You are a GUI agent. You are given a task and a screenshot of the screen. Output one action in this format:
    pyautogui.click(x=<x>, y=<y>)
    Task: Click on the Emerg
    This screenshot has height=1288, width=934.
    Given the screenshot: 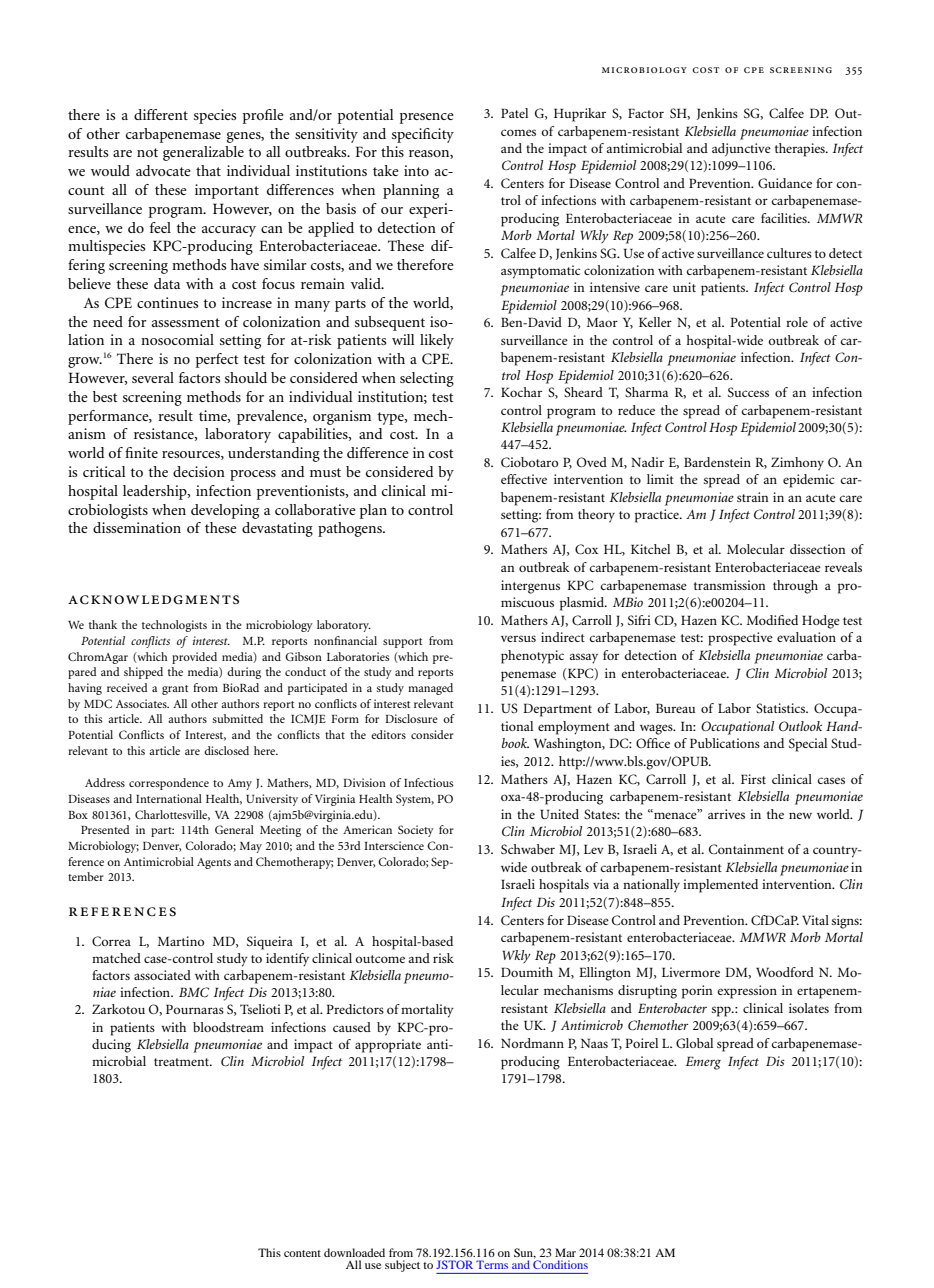 What is the action you would take?
    pyautogui.click(x=703, y=1063)
